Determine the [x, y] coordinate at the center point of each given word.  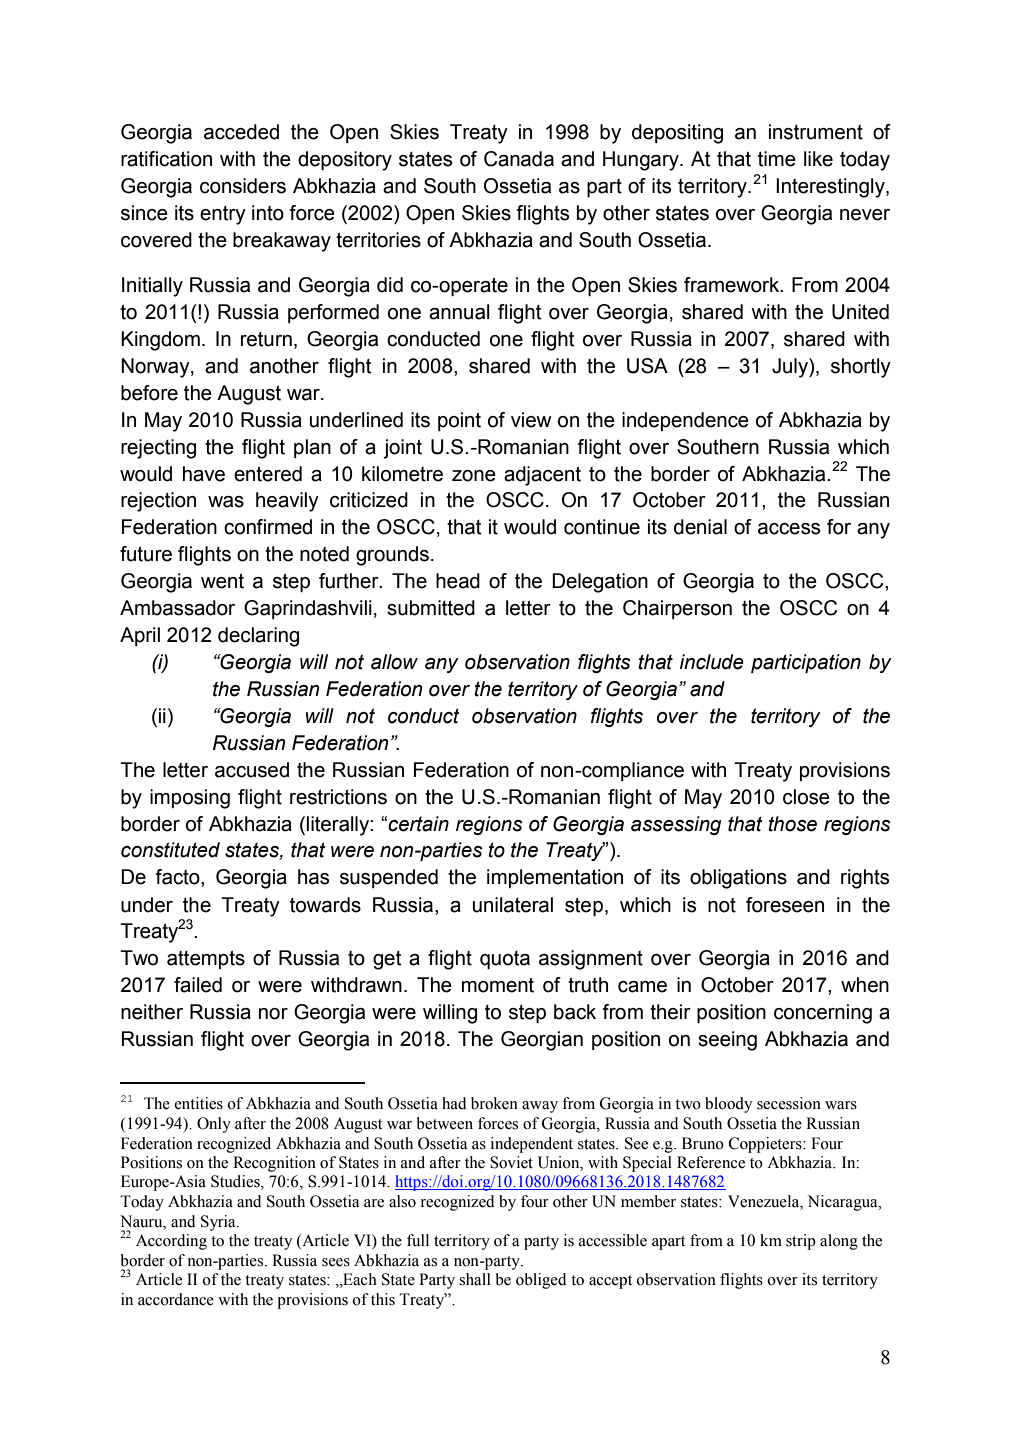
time [777, 159]
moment [498, 985]
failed [198, 985]
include [712, 662]
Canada [519, 159]
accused [252, 770]
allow [394, 662]
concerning [823, 1014]
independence [685, 421]
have [204, 474]
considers [243, 186]
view [531, 420]
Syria [219, 1223]
